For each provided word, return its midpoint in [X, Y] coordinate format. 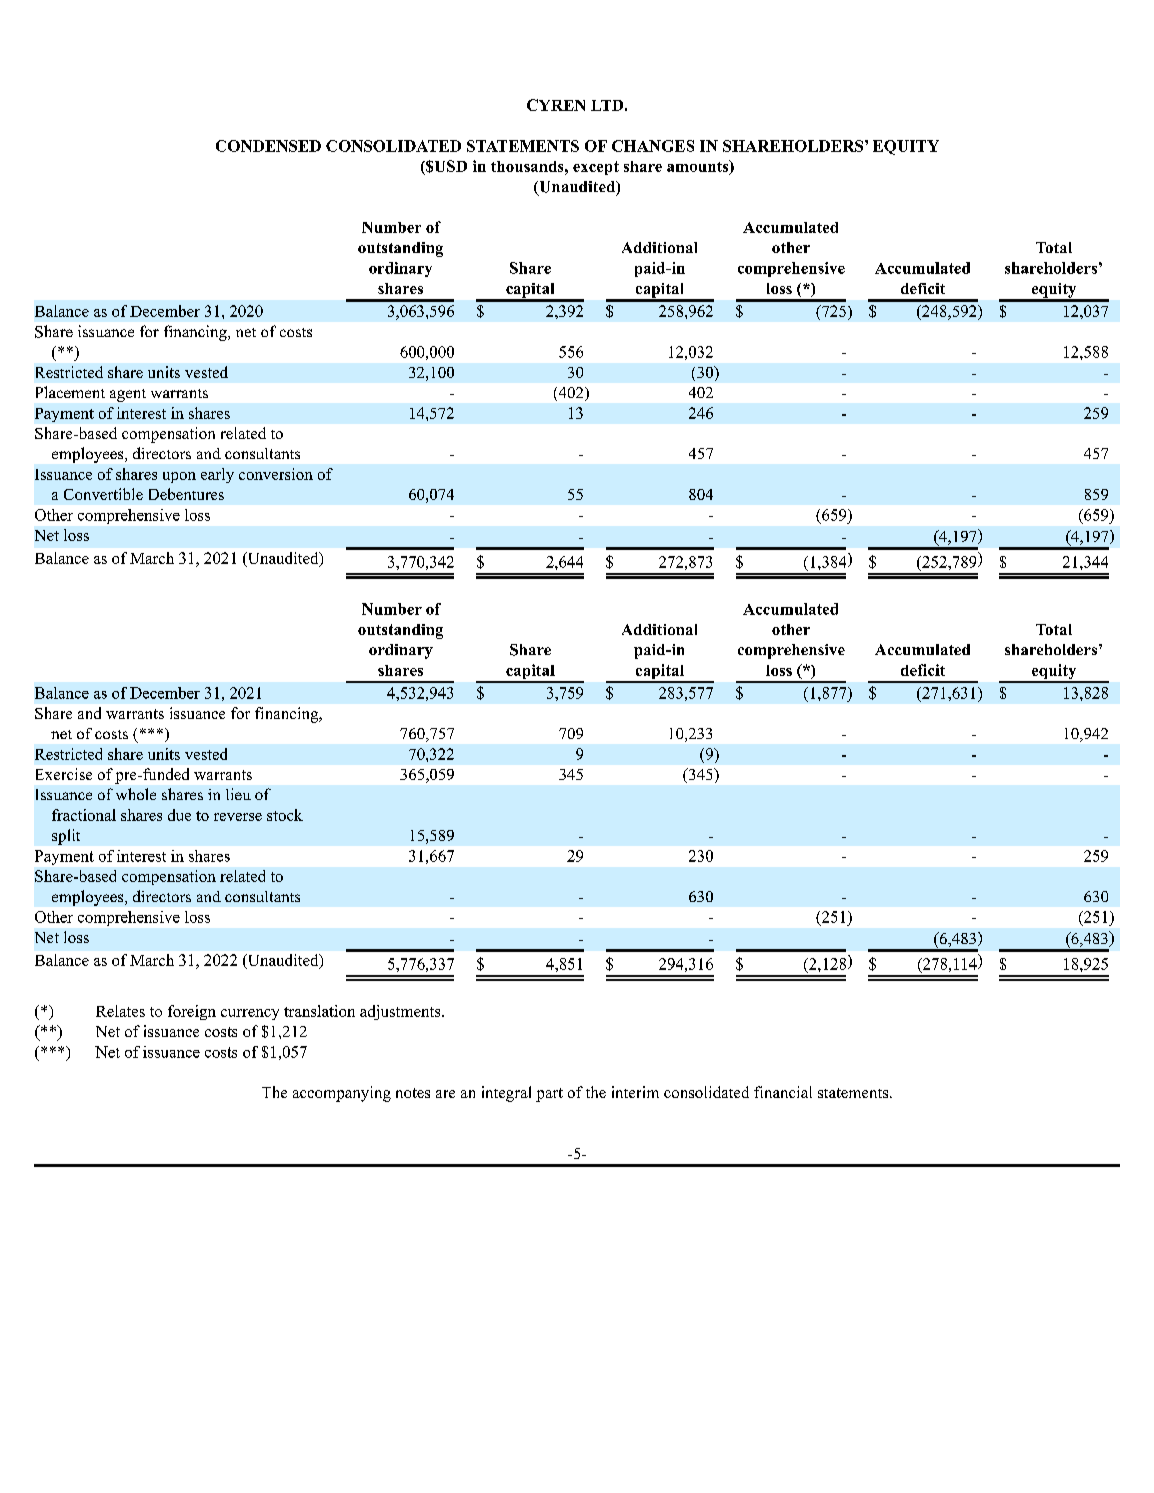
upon [179, 477]
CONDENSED [268, 146]
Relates [120, 1011]
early [217, 475]
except [596, 168]
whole [136, 794]
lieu [238, 794]
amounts [699, 167]
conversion [276, 474]
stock [285, 815]
